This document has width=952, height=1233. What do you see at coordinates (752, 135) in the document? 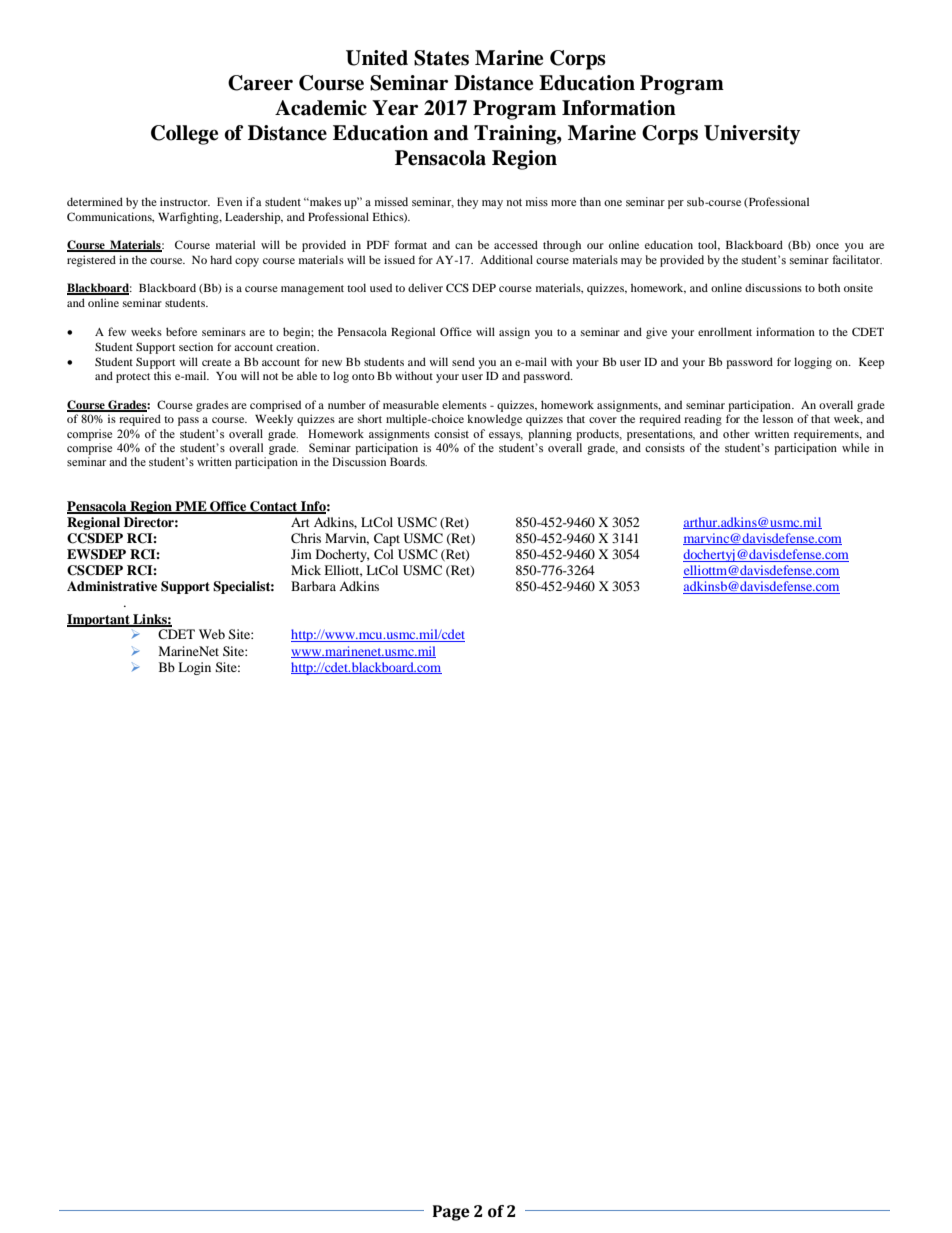
I see `University` at bounding box center [752, 135].
